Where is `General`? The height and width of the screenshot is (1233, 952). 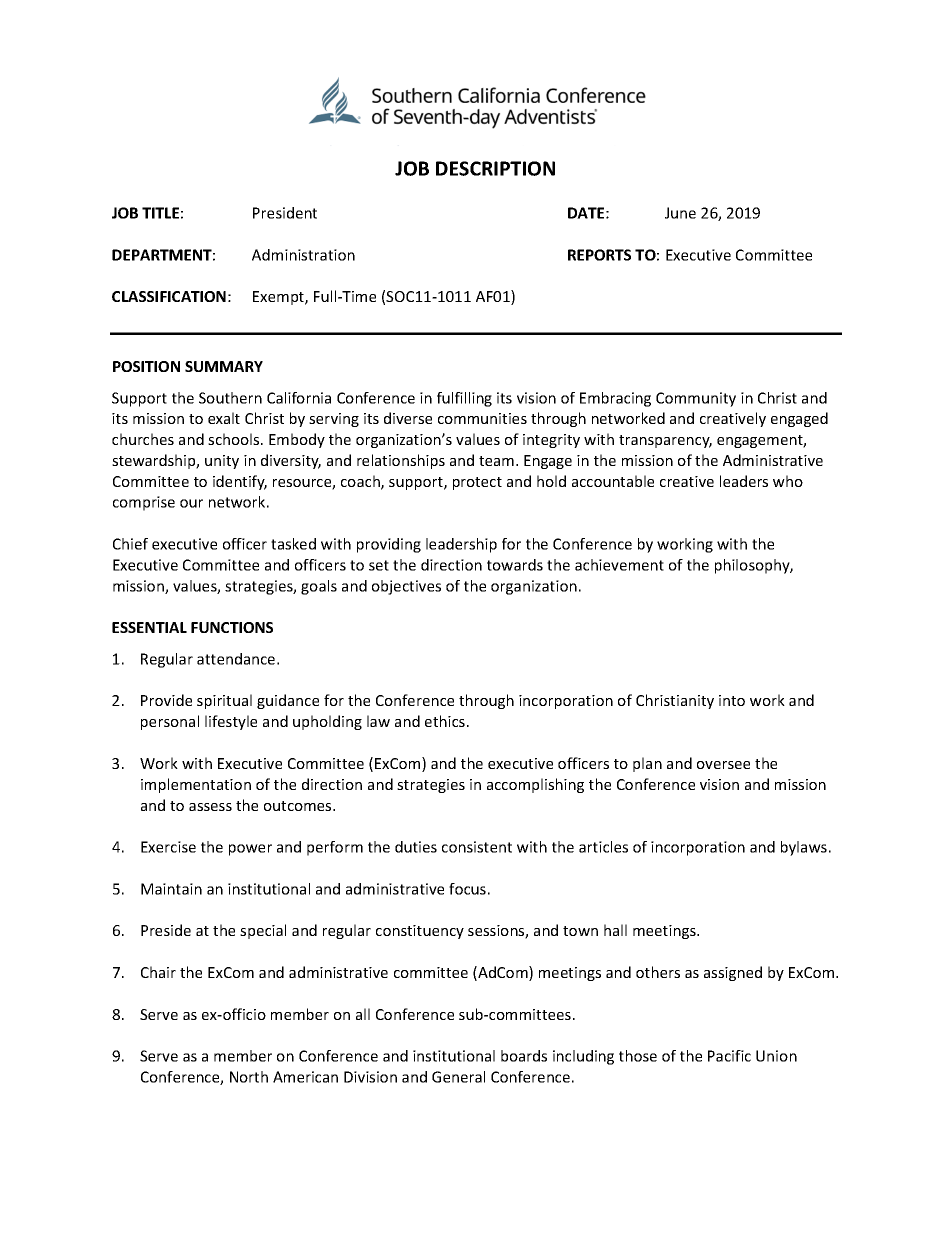
General is located at coordinates (458, 1077).
